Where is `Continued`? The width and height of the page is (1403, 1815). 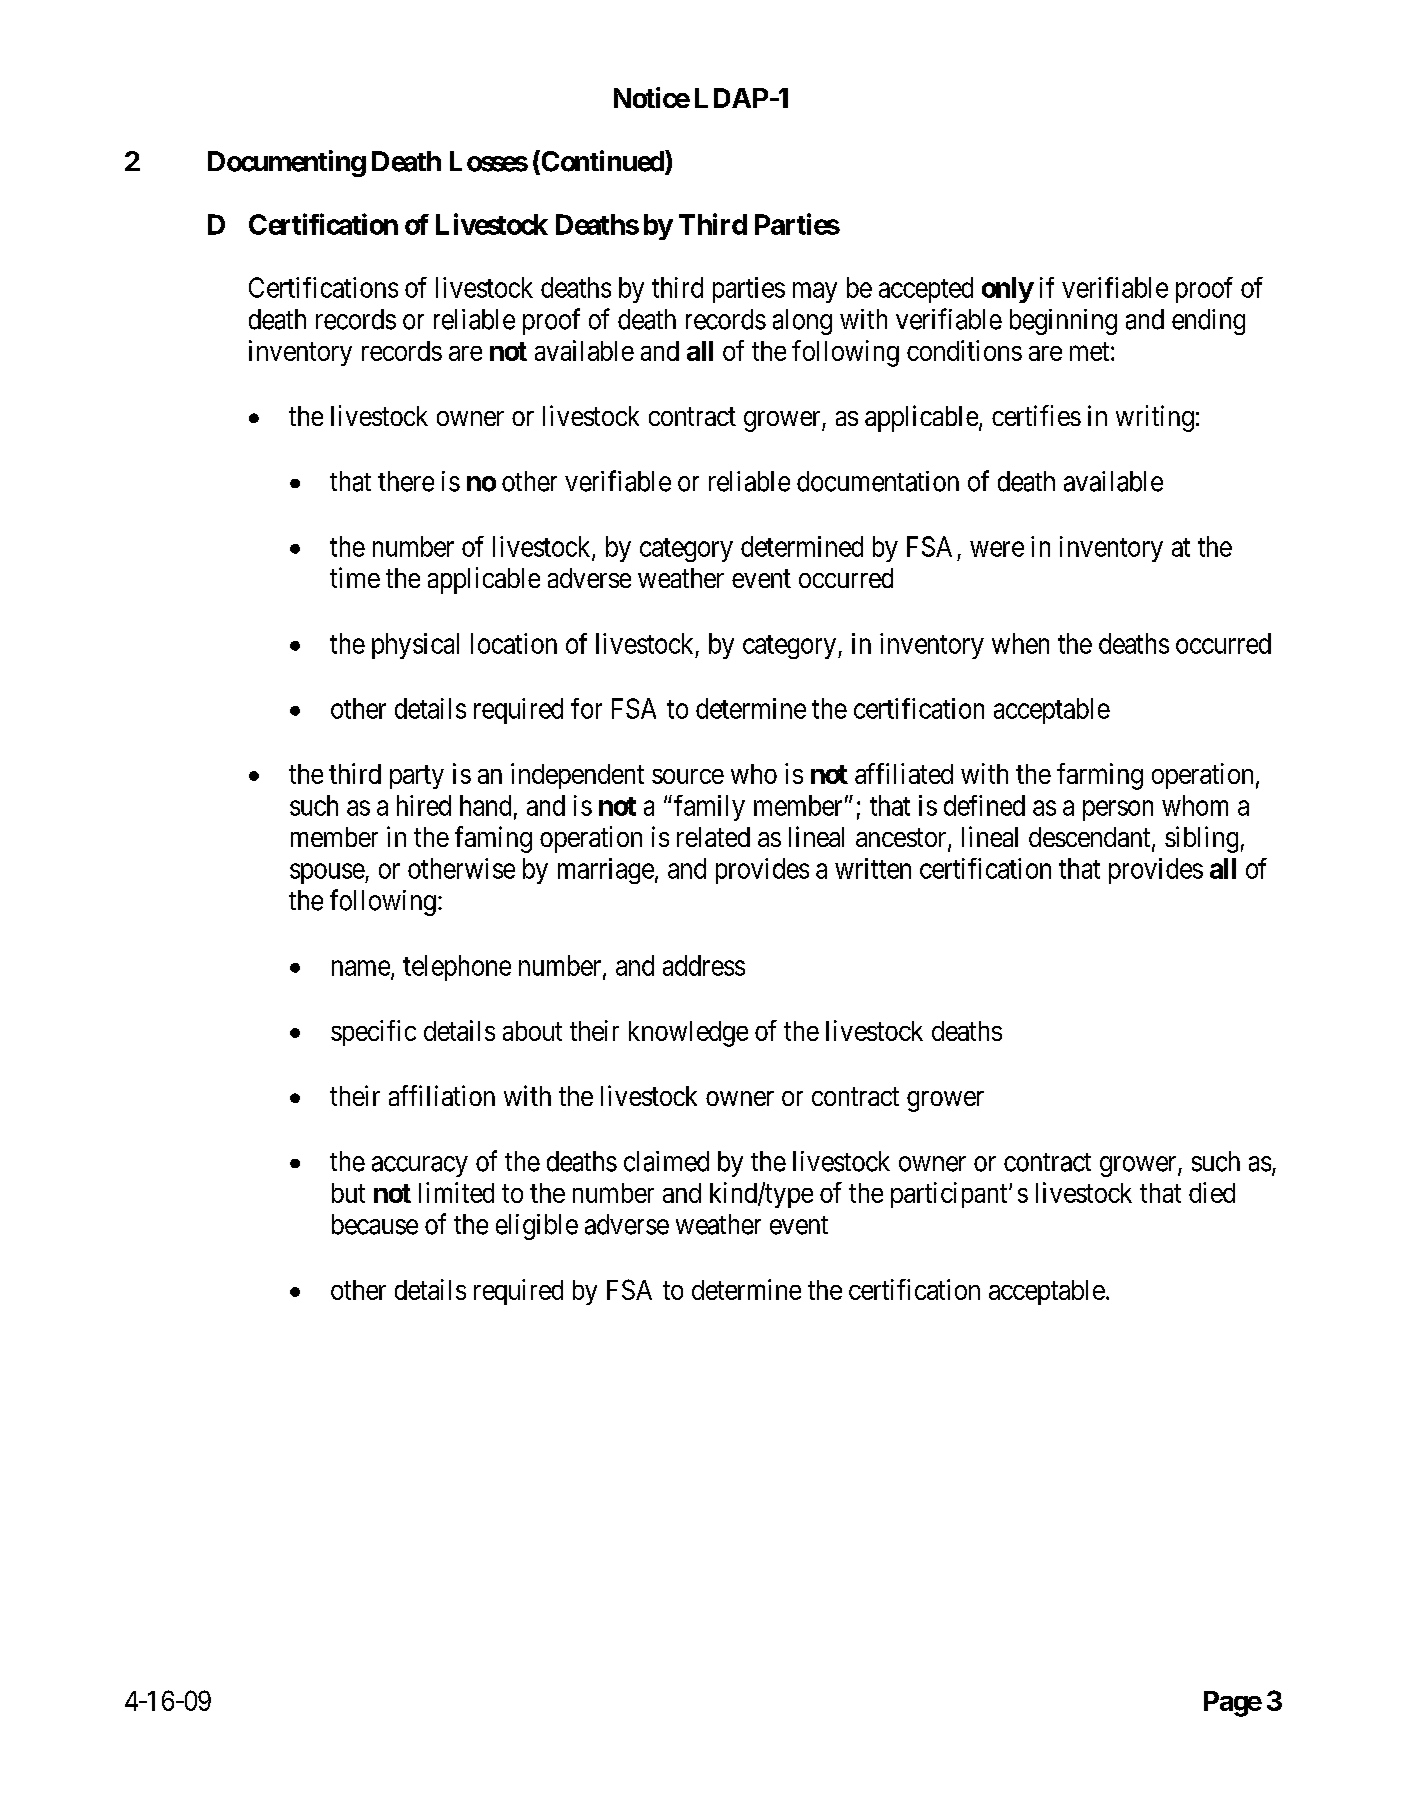 Continued is located at coordinates (602, 162).
